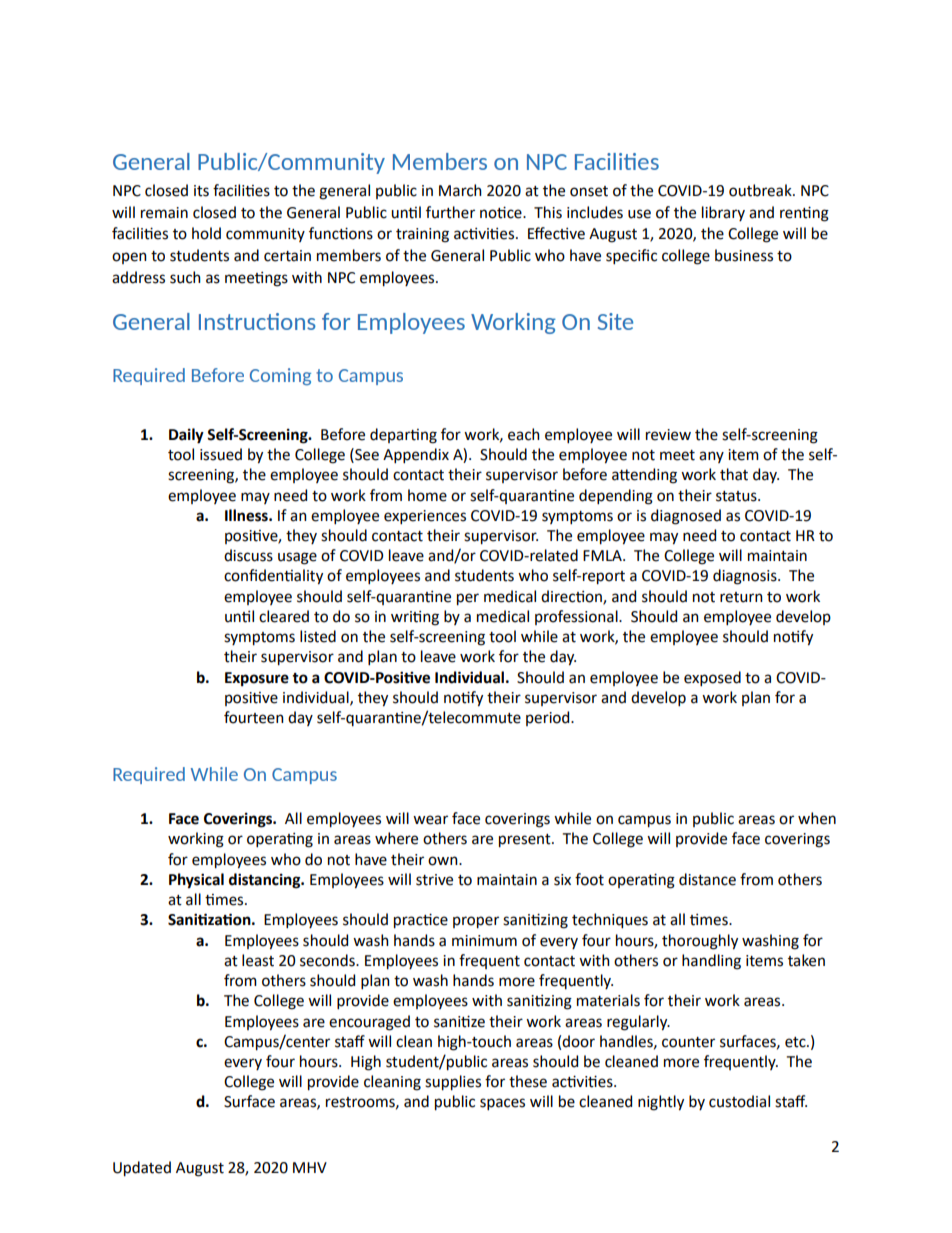 The height and width of the image is (1233, 952). What do you see at coordinates (425, 517) in the image?
I see `experiences` at bounding box center [425, 517].
